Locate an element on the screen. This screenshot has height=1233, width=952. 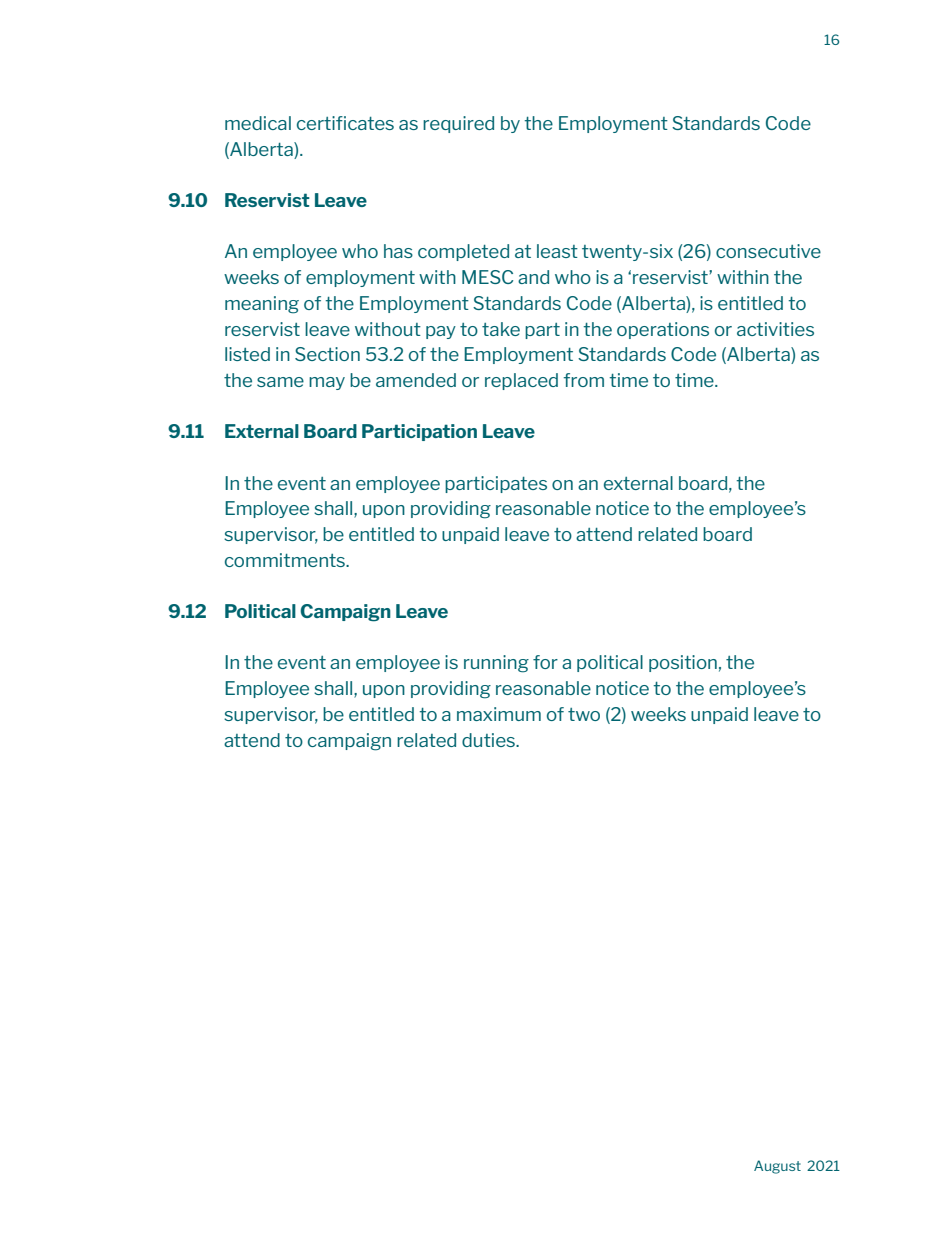
two is located at coordinates (584, 714).
